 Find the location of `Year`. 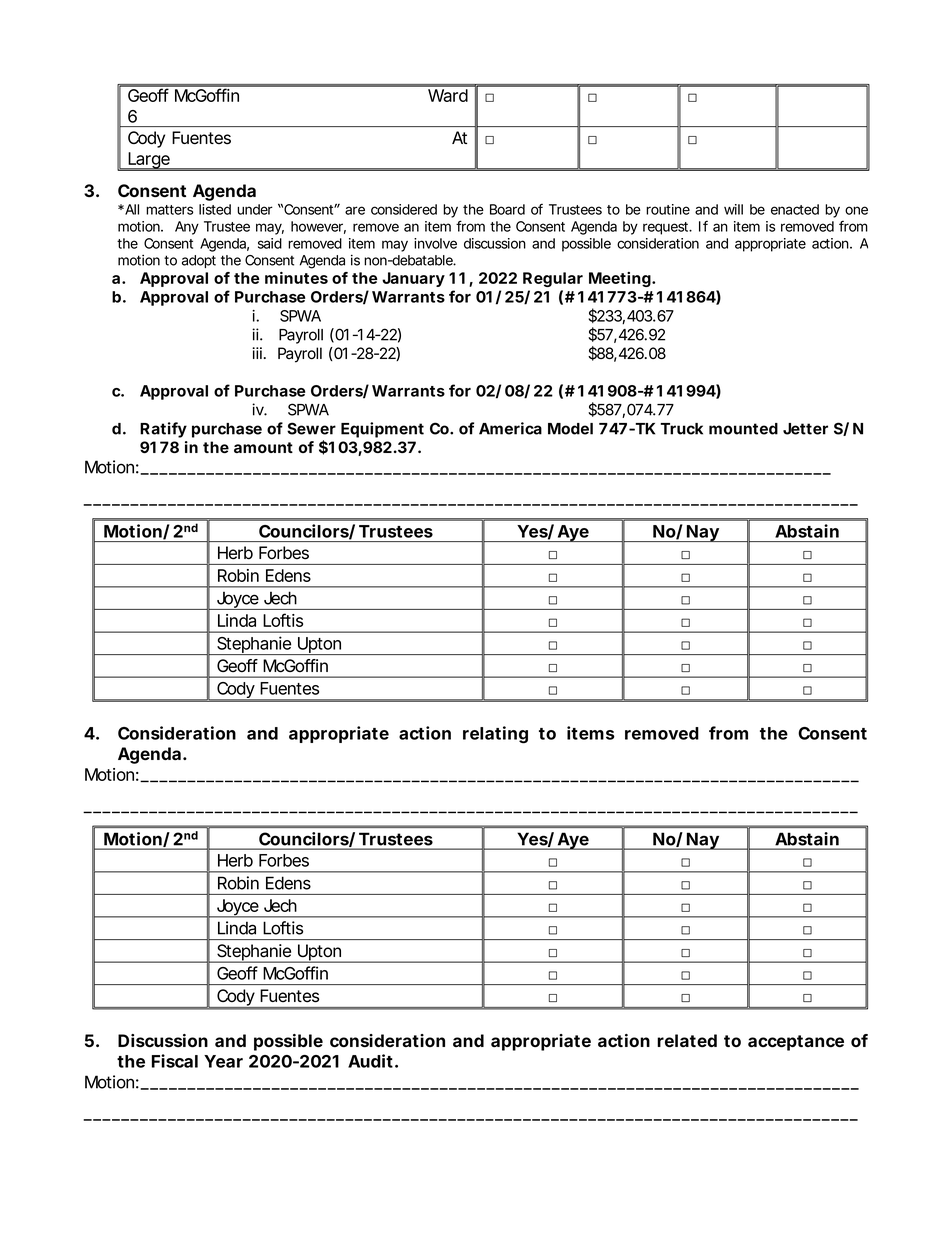

Year is located at coordinates (223, 1061).
